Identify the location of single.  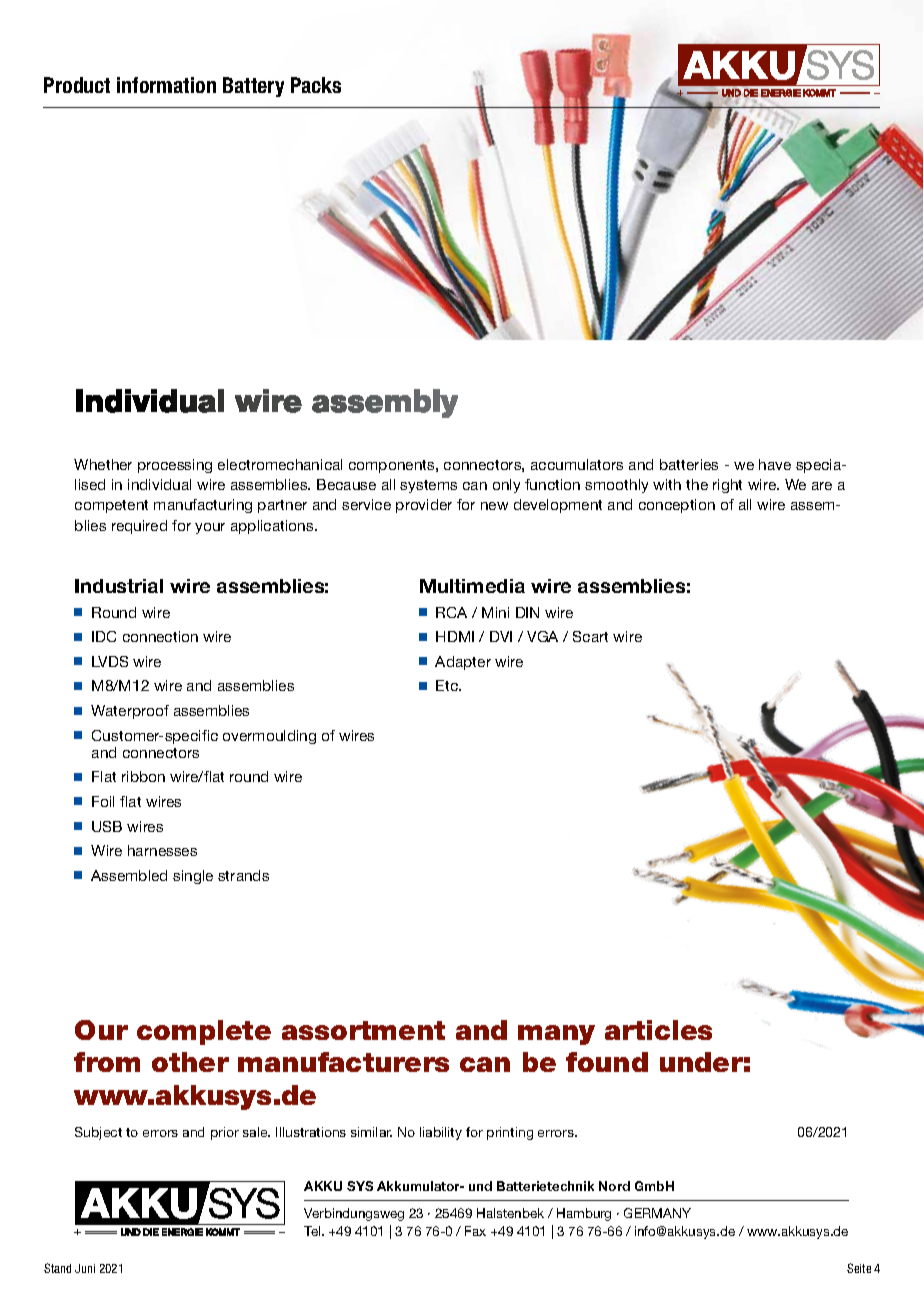
(193, 877).
